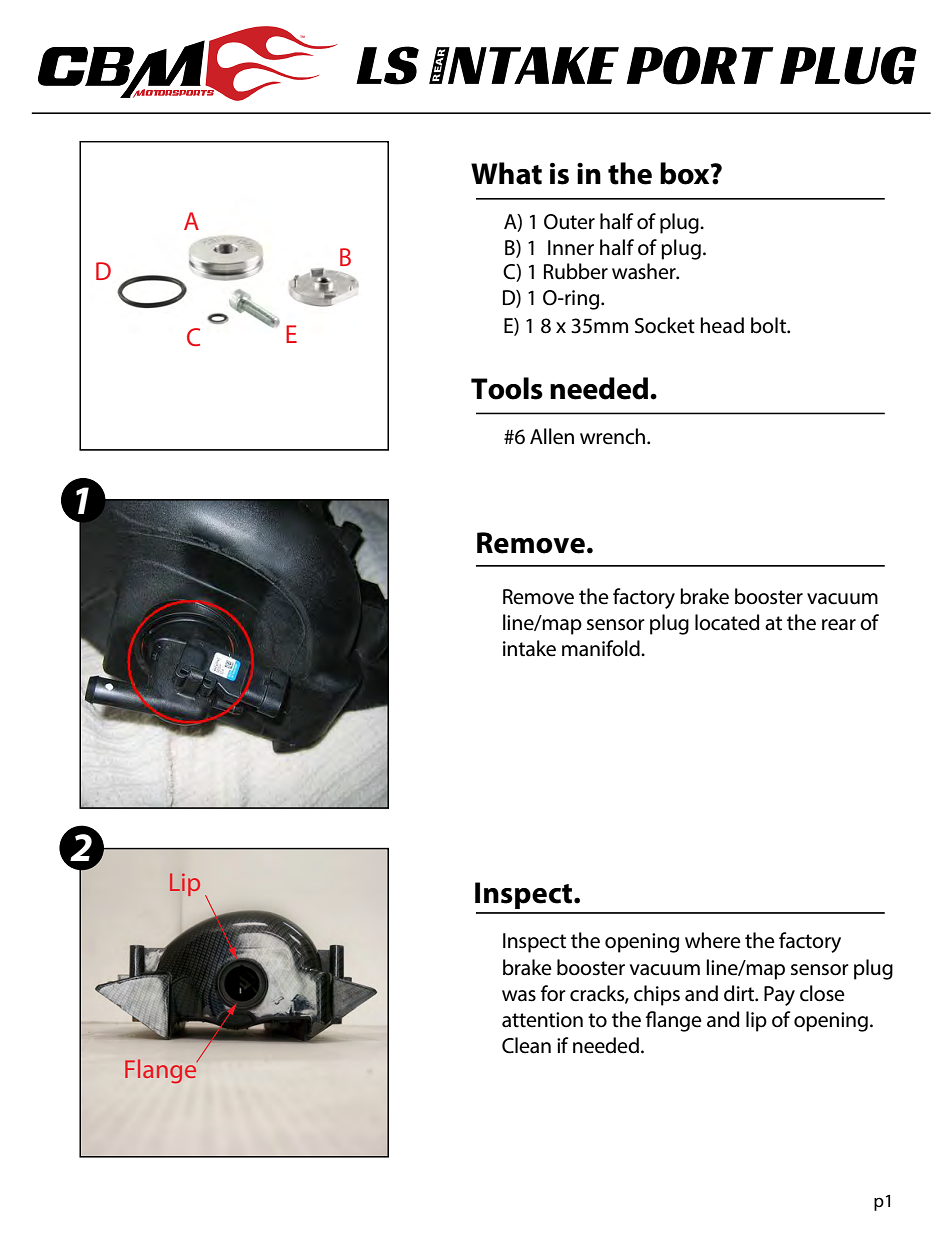 This screenshot has height=1233, width=952. I want to click on located, so click(727, 622).
